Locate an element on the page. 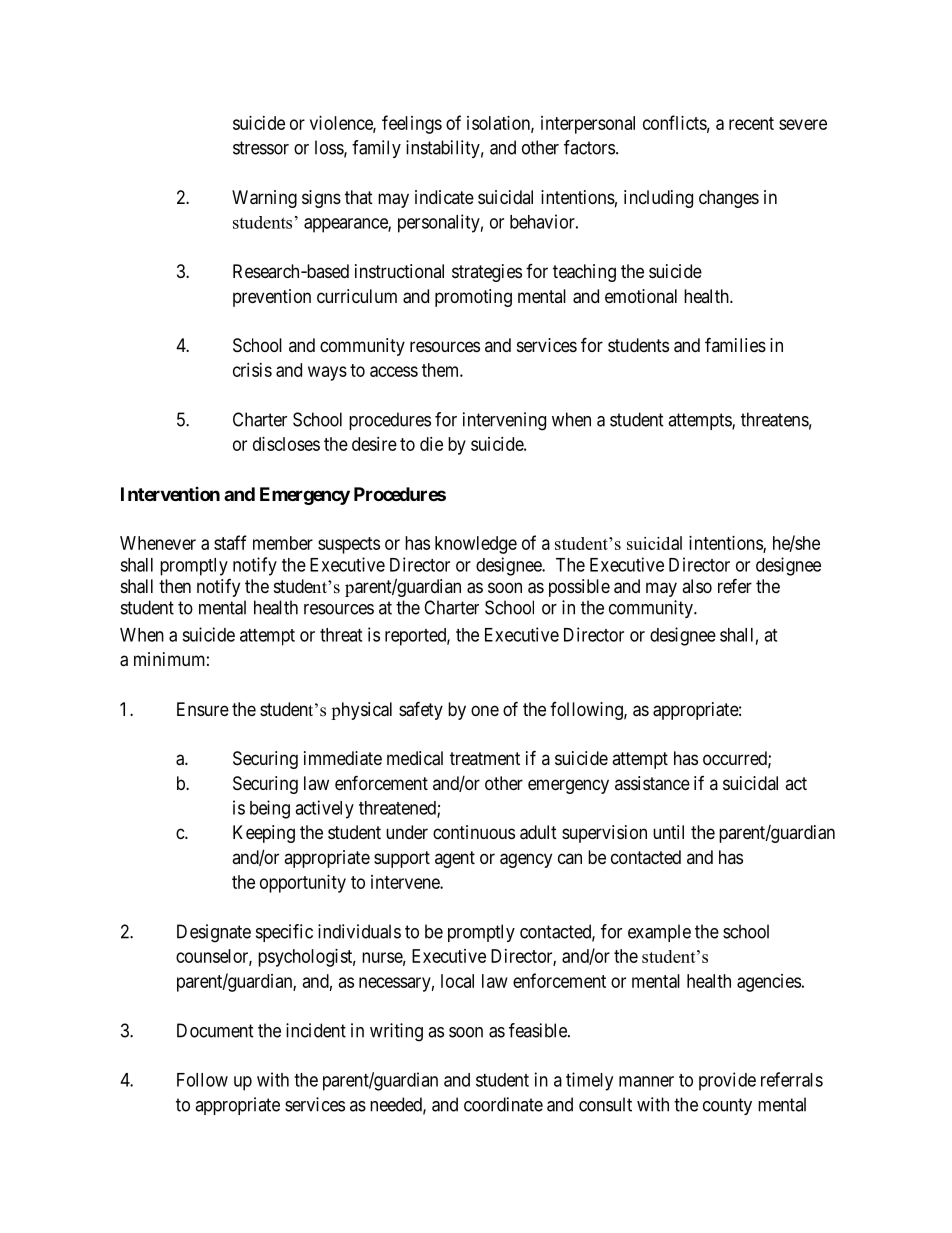  indicate is located at coordinates (444, 197).
